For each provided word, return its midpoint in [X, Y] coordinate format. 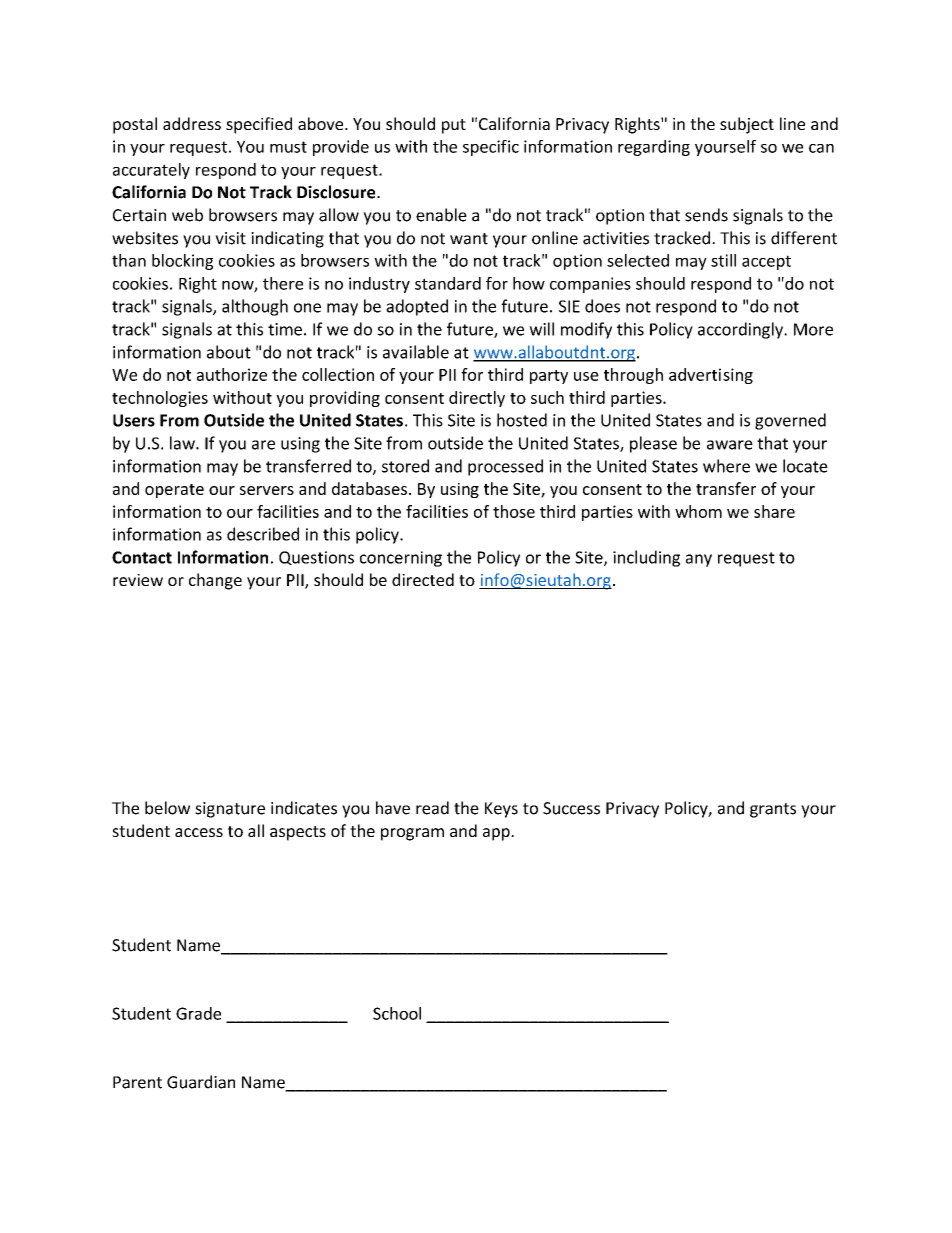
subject [747, 125]
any [699, 560]
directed [423, 579]
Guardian [201, 1082]
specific [491, 148]
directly [477, 399]
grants [773, 810]
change [215, 581]
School [397, 1013]
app [497, 834]
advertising [711, 376]
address [192, 123]
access [199, 832]
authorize [232, 374]
